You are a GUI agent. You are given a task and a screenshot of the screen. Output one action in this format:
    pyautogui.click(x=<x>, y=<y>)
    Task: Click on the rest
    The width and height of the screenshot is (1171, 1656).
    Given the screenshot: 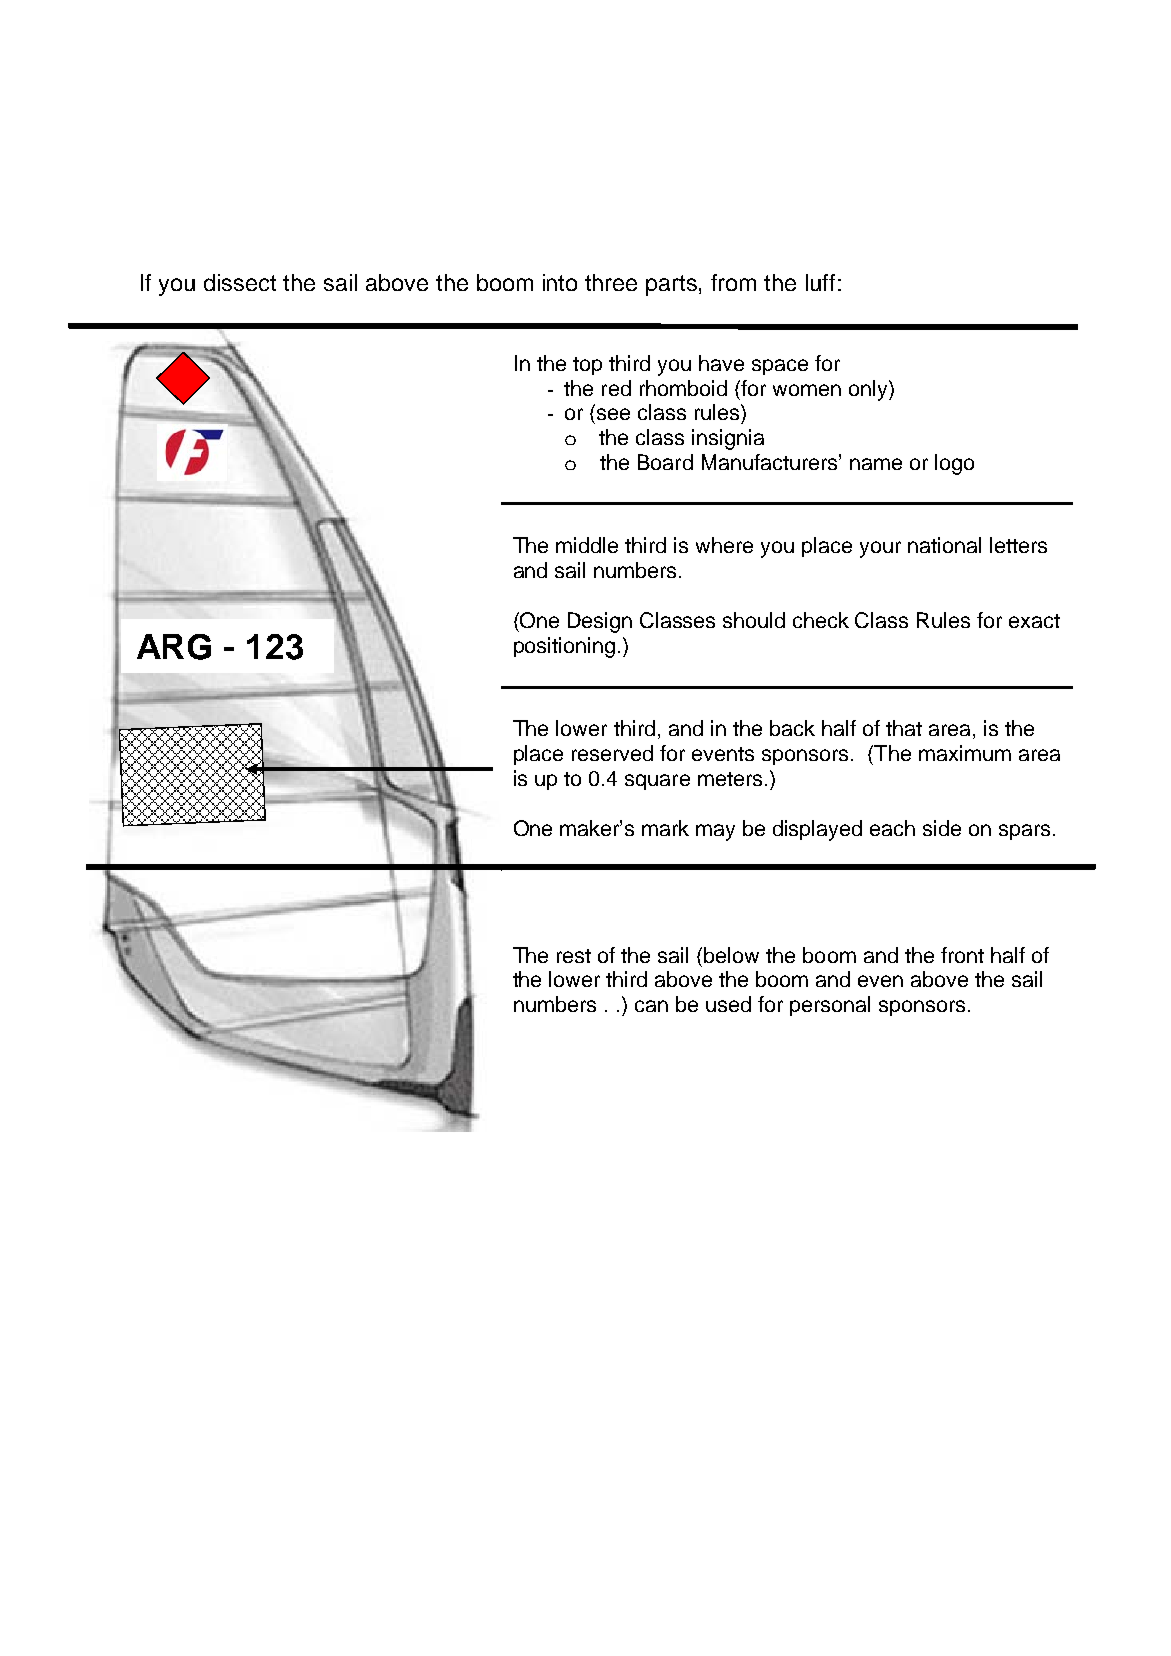 What is the action you would take?
    pyautogui.click(x=574, y=956)
